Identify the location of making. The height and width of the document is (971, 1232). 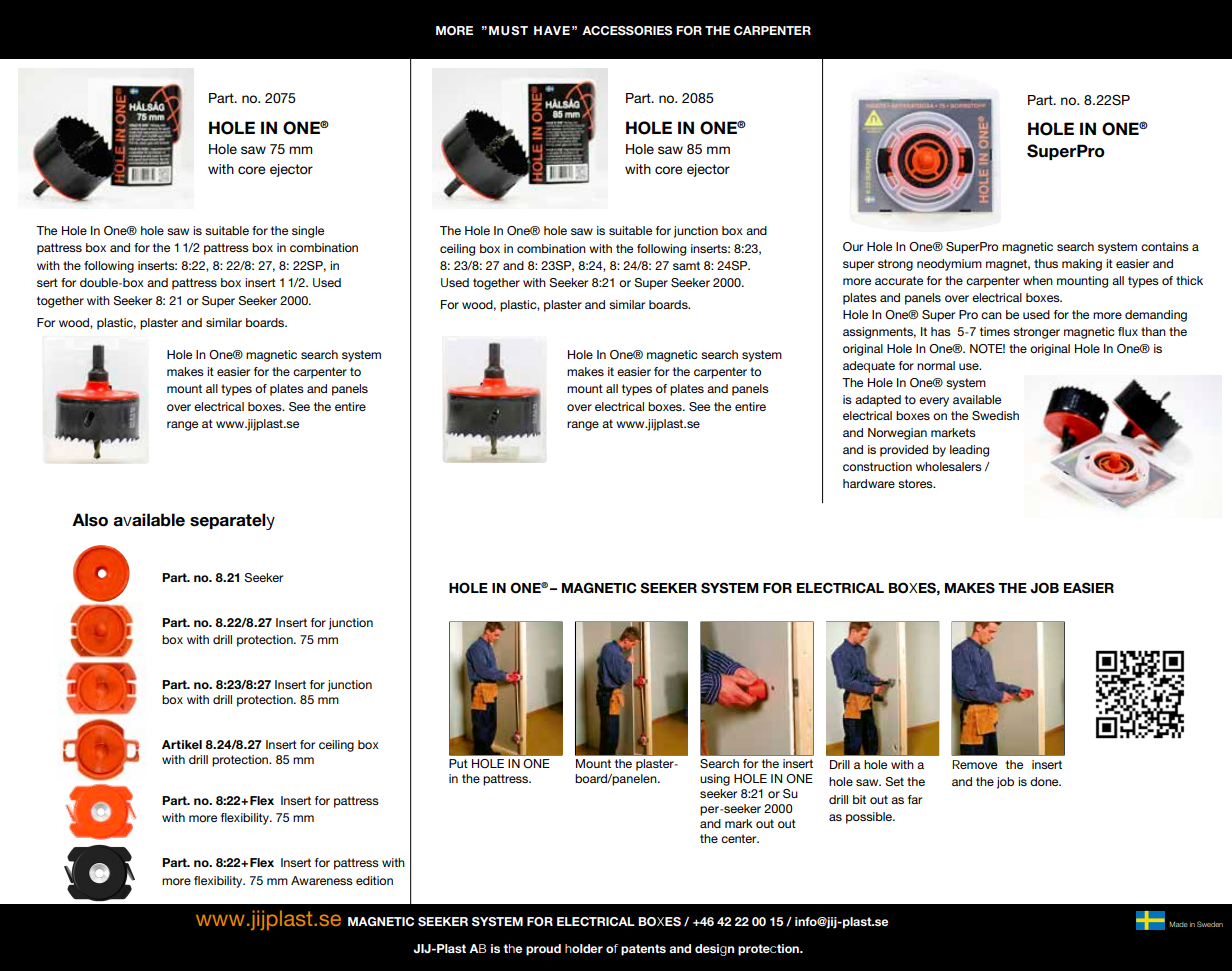
(1082, 265).
